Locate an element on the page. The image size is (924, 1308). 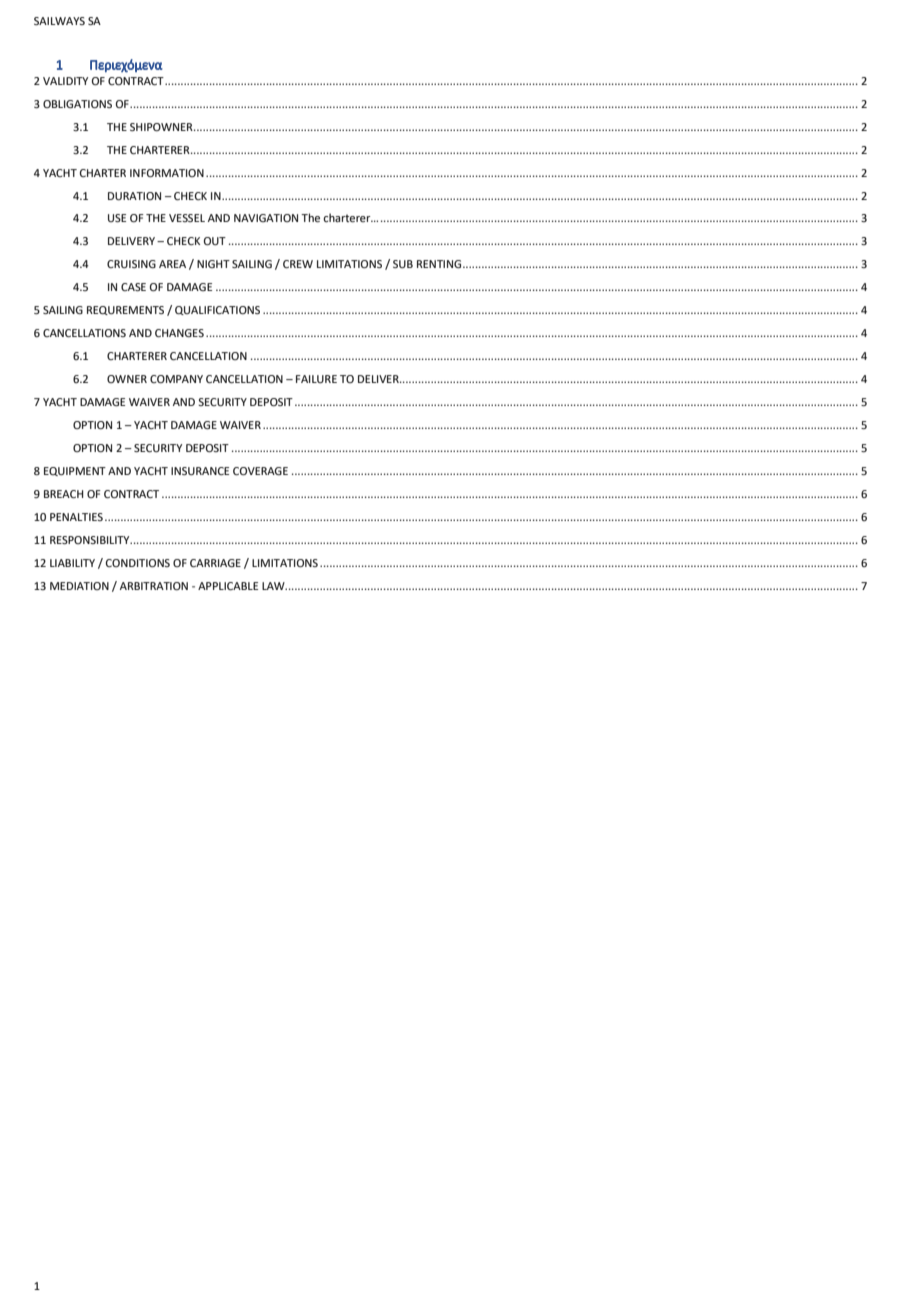
CASE is located at coordinates (133, 287).
